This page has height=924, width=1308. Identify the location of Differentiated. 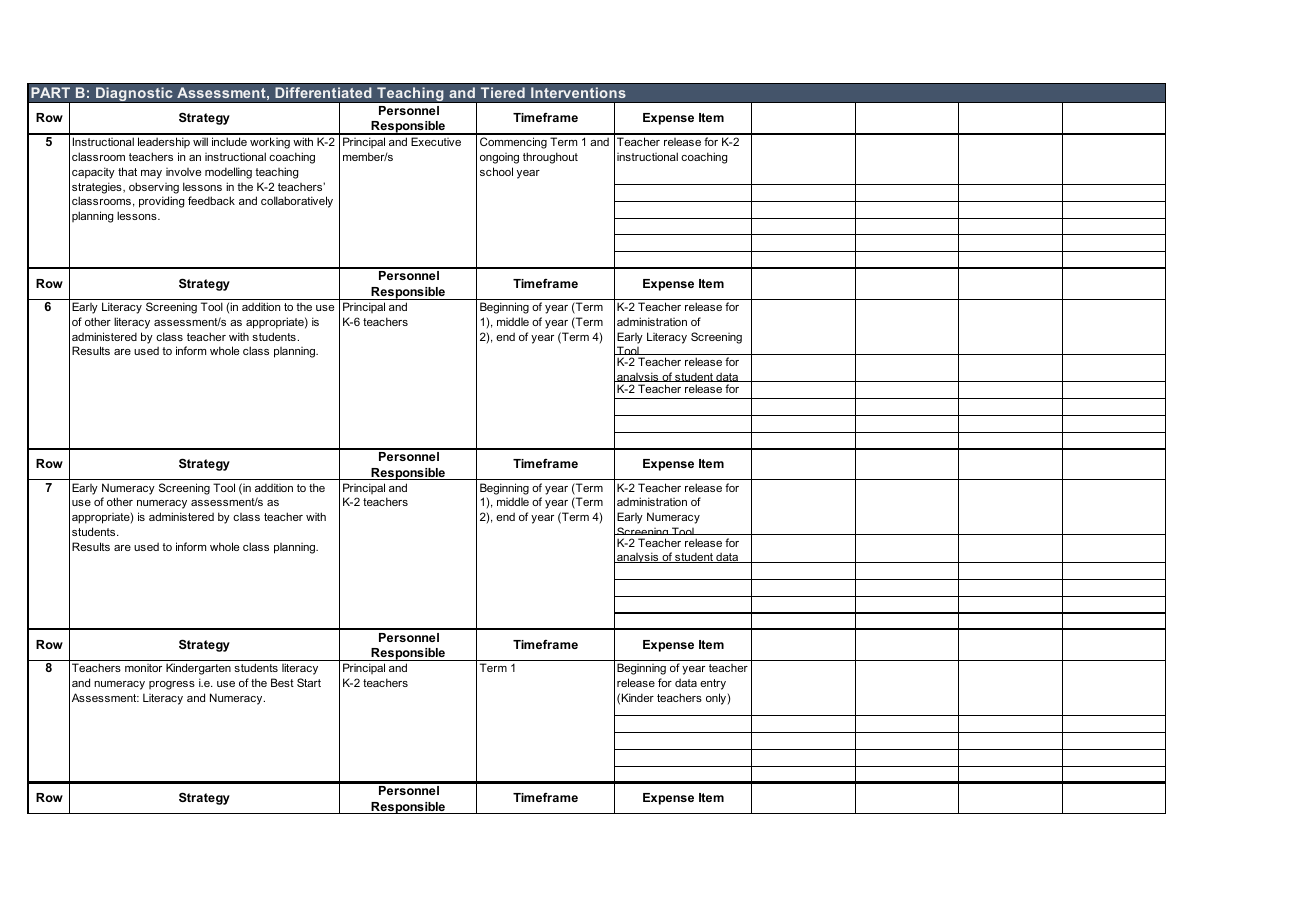
(323, 93).
